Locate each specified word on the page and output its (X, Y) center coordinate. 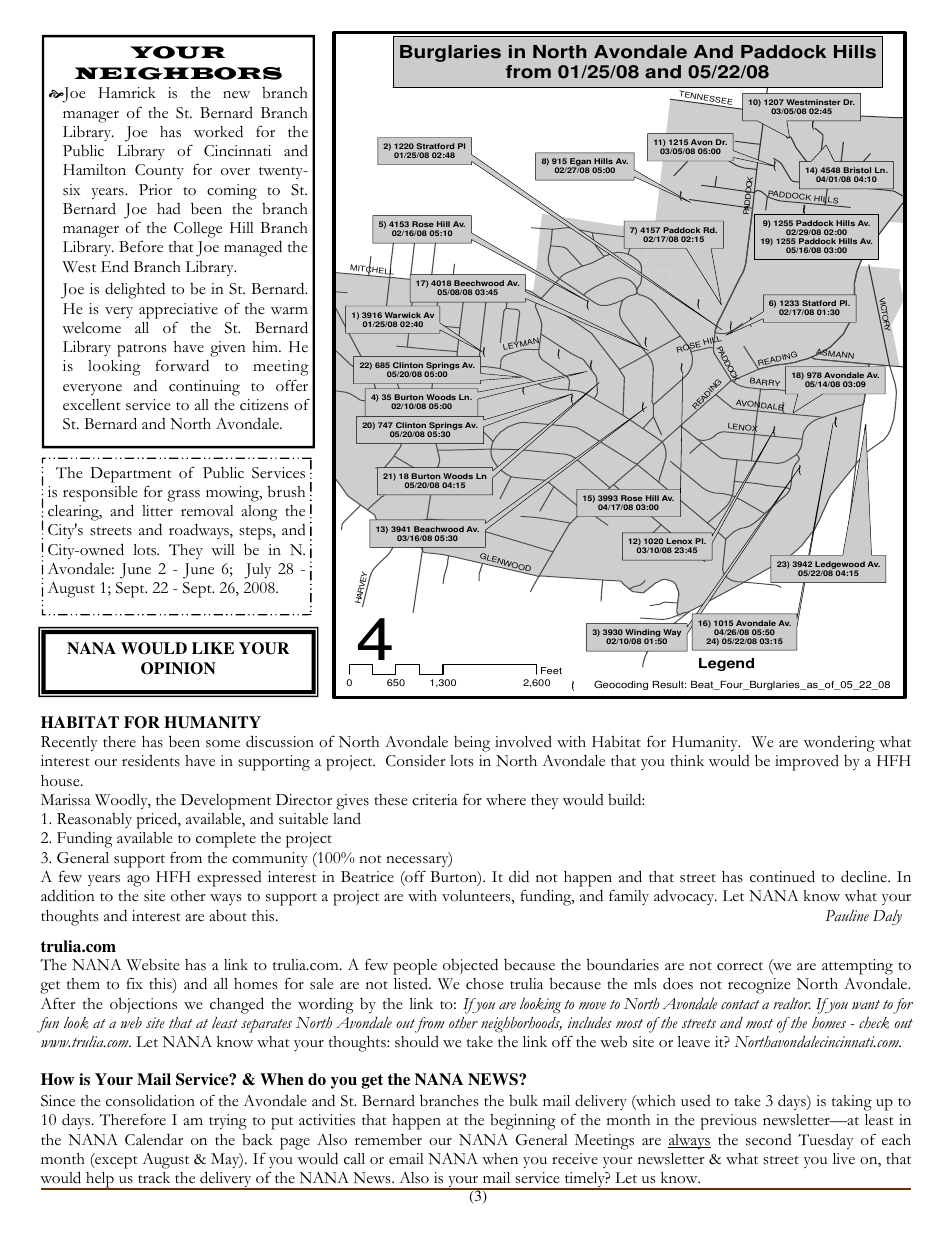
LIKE (213, 648)
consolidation (150, 1100)
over (235, 172)
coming (232, 192)
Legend (726, 664)
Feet (551, 670)
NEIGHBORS (178, 73)
